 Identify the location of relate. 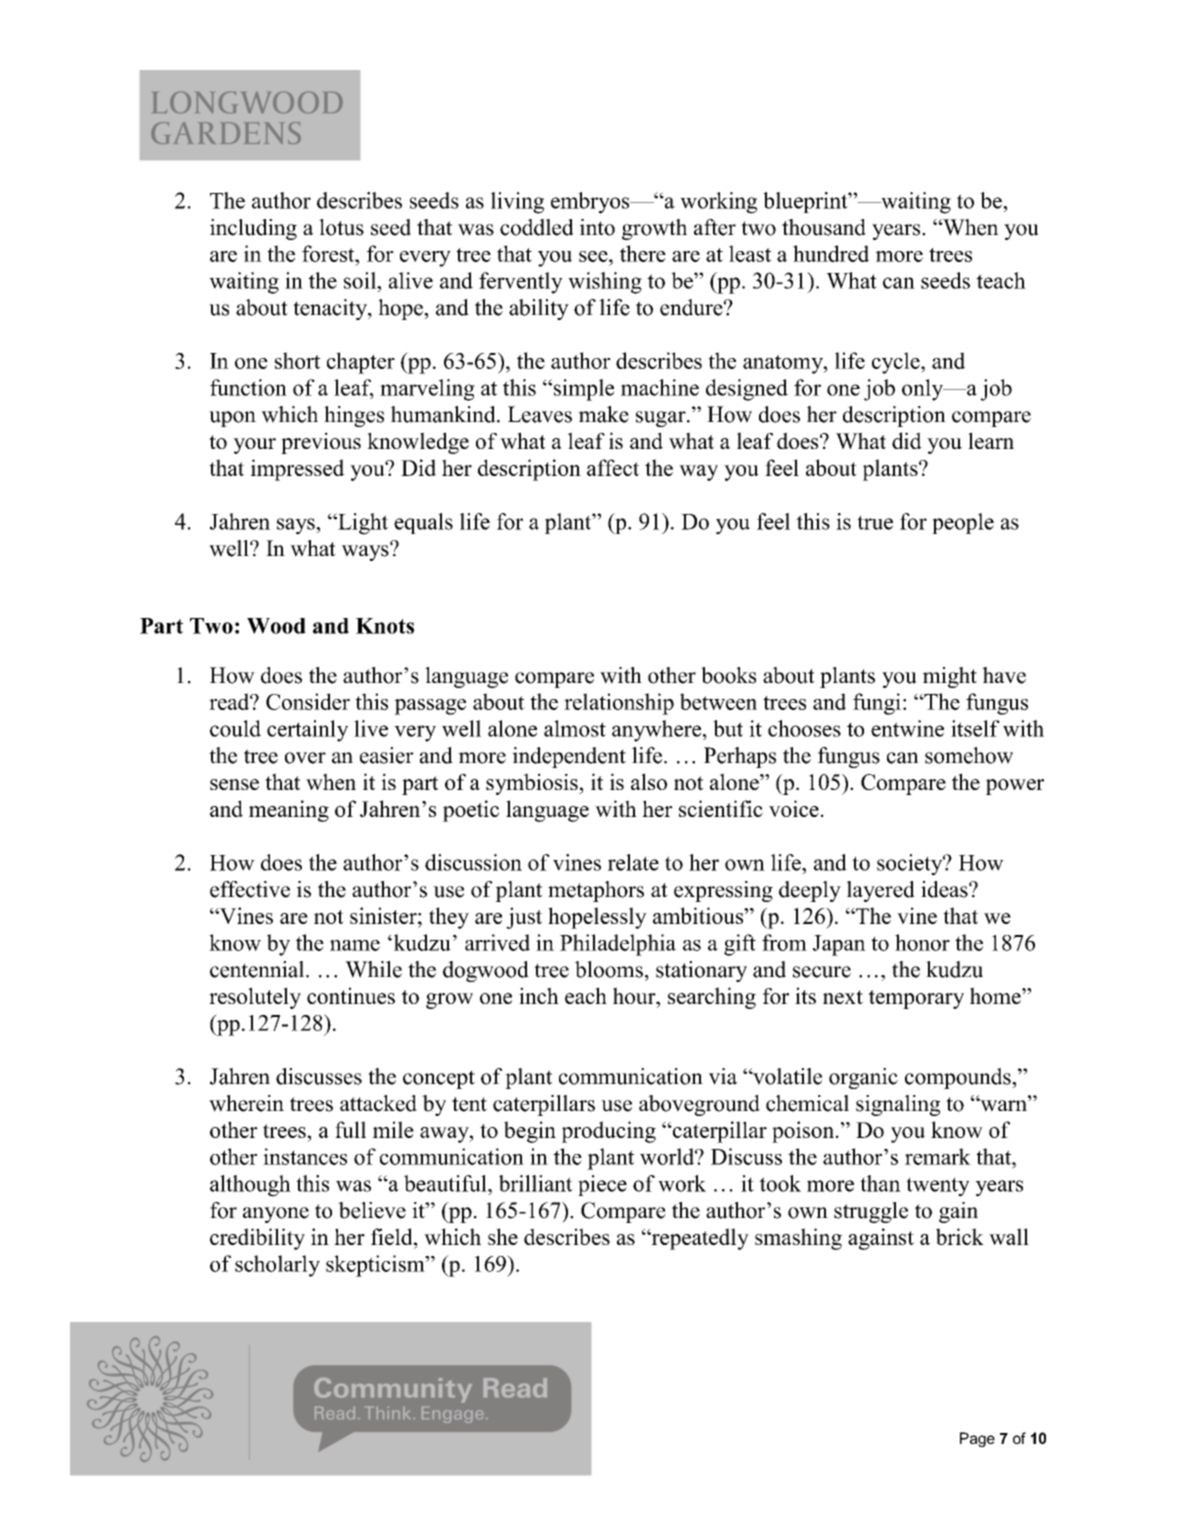
(633, 862).
